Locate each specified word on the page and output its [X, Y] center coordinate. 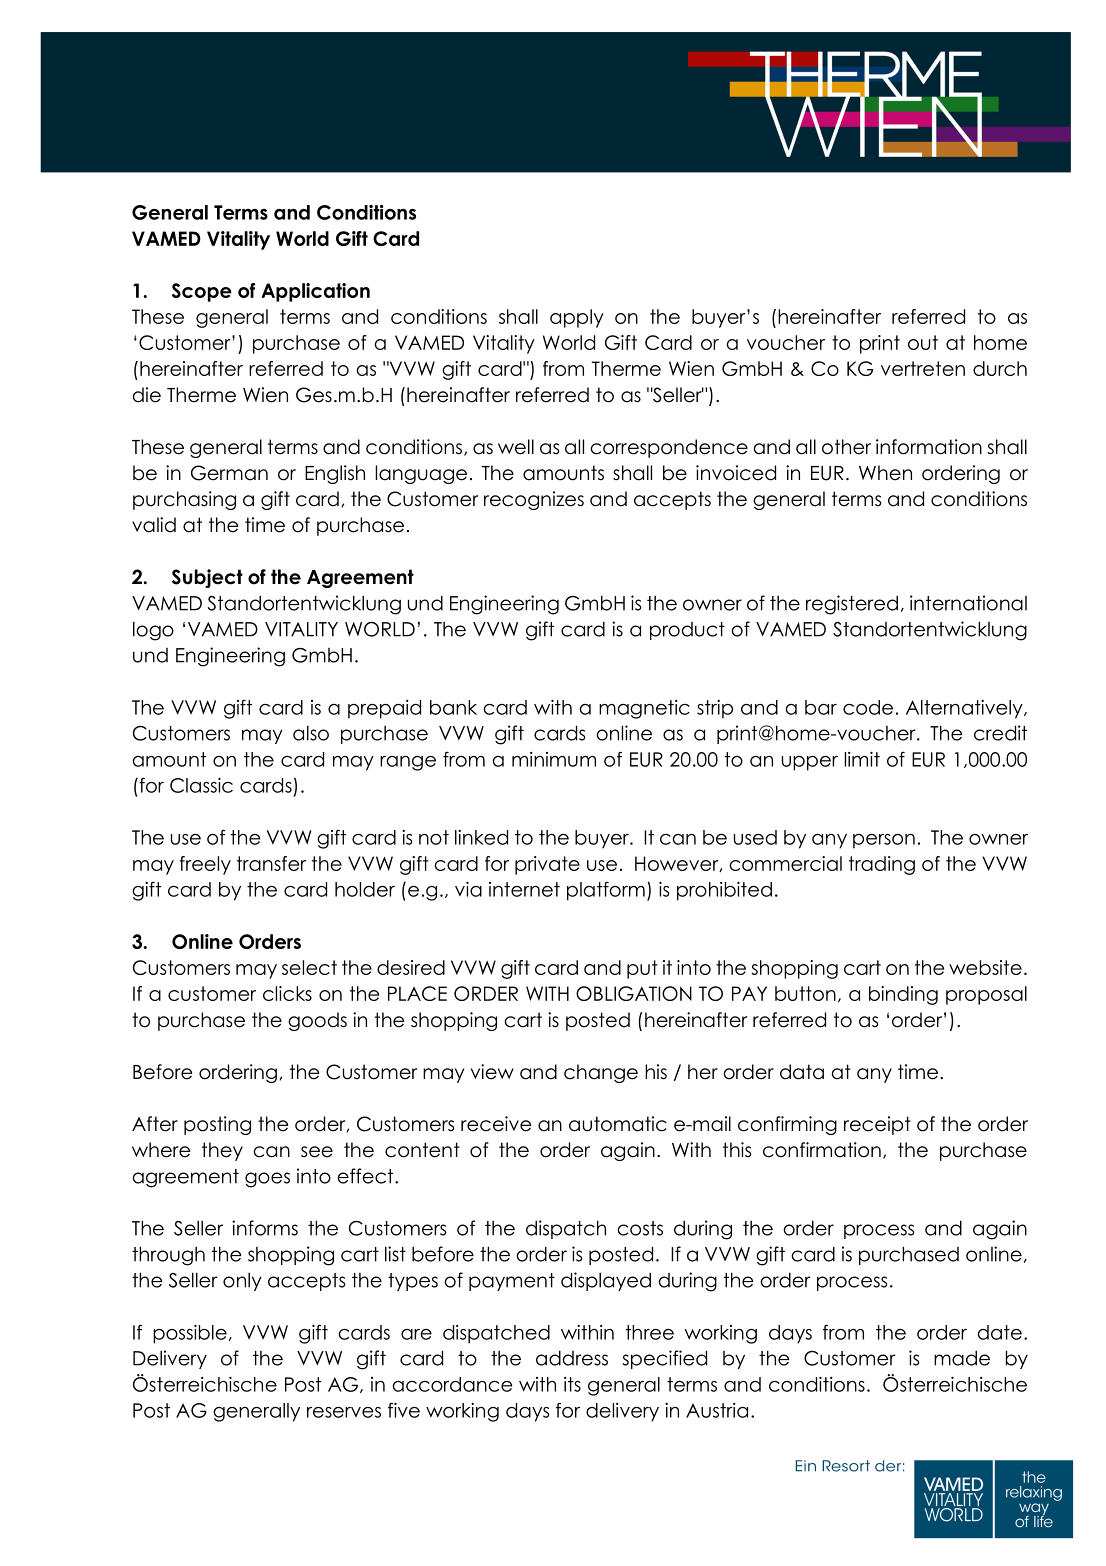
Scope [202, 292]
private [547, 865]
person [884, 841]
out [923, 342]
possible [190, 1334]
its [572, 1384]
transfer [271, 863]
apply [577, 318]
